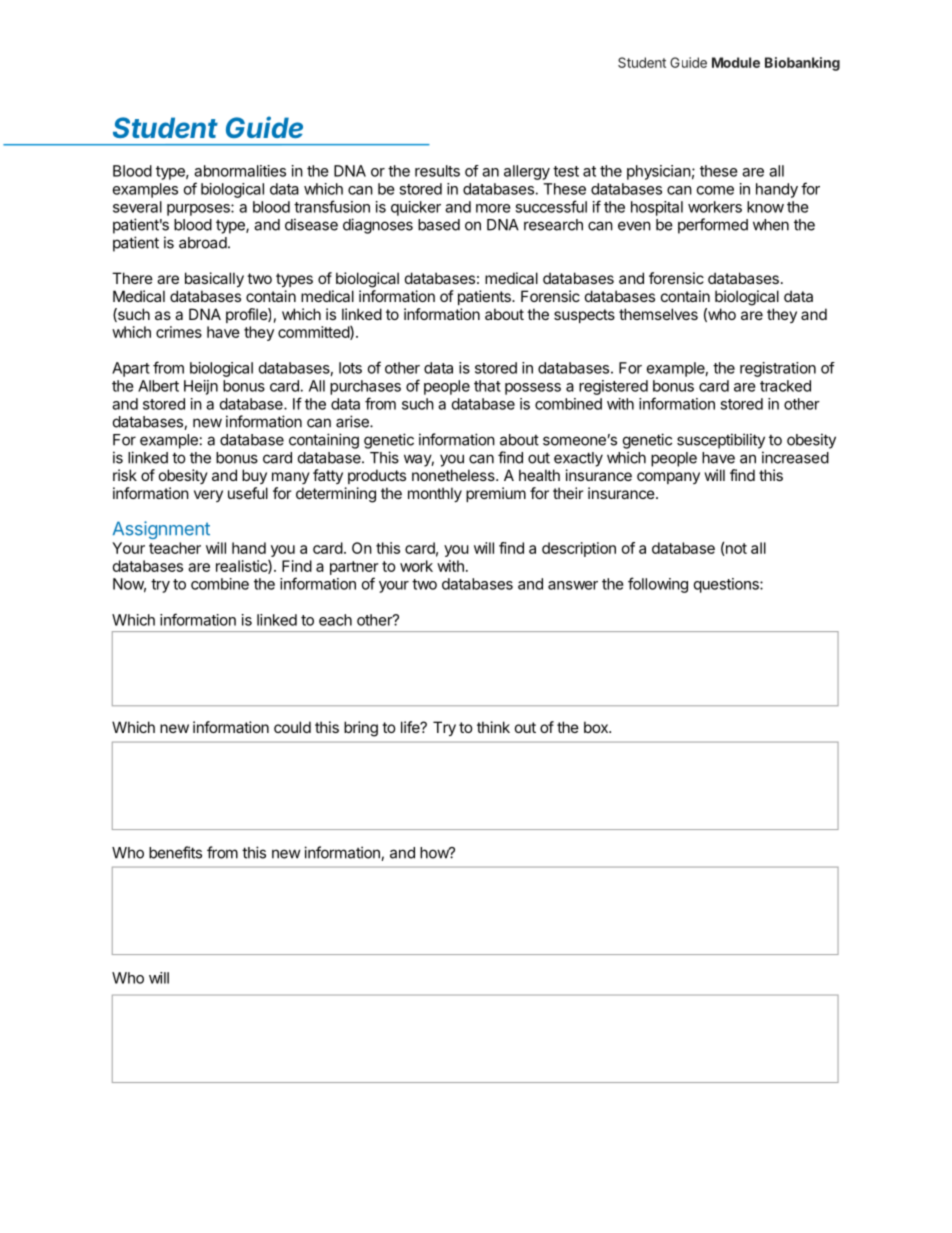 The image size is (952, 1233). Describe the element at coordinates (437, 171) in the page. I see `results` at that location.
